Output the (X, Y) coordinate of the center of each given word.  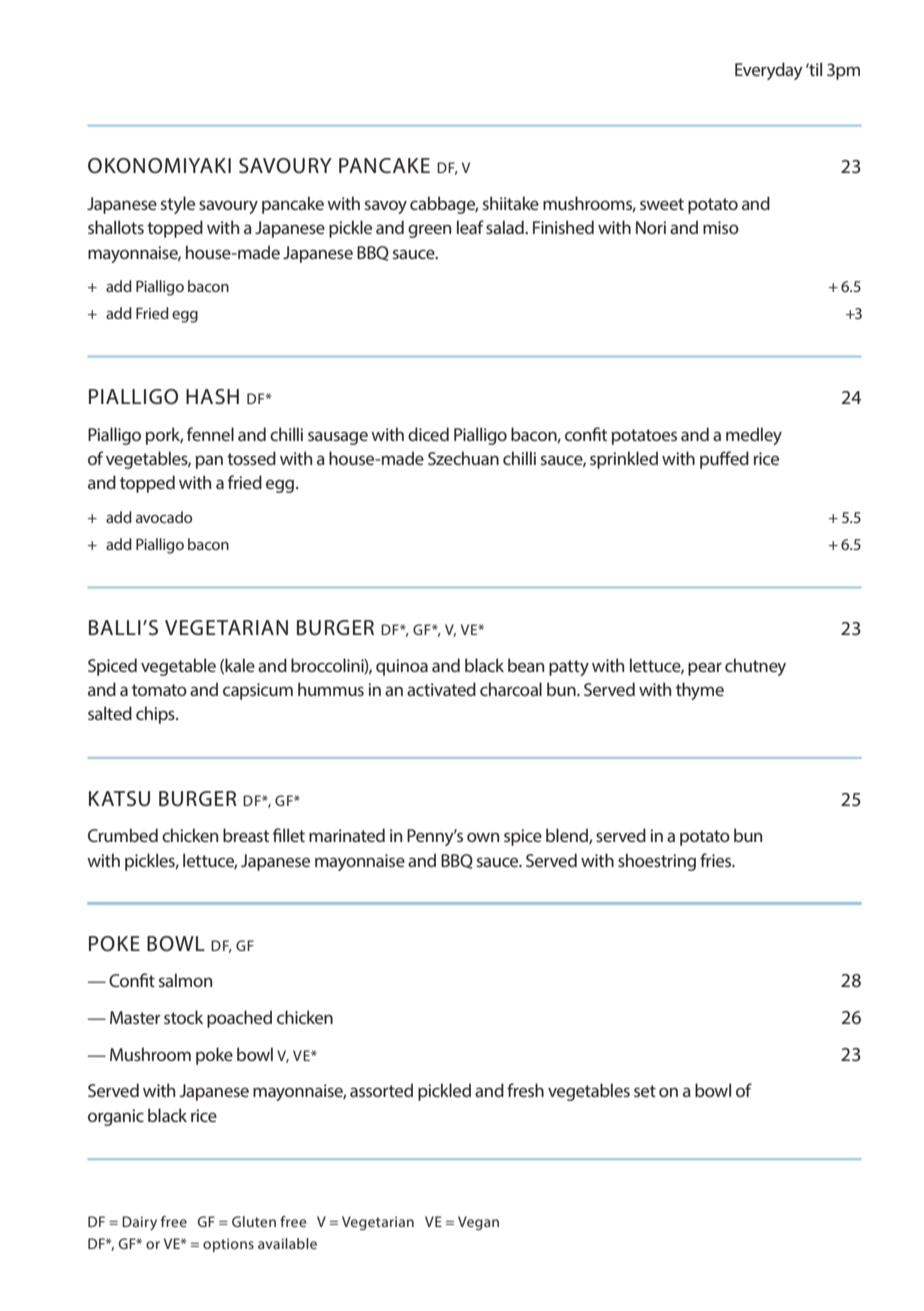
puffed (724, 460)
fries (717, 860)
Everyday (769, 71)
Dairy (139, 1223)
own (483, 837)
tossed (251, 458)
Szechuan (463, 458)
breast (246, 835)
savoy (386, 207)
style (178, 205)
